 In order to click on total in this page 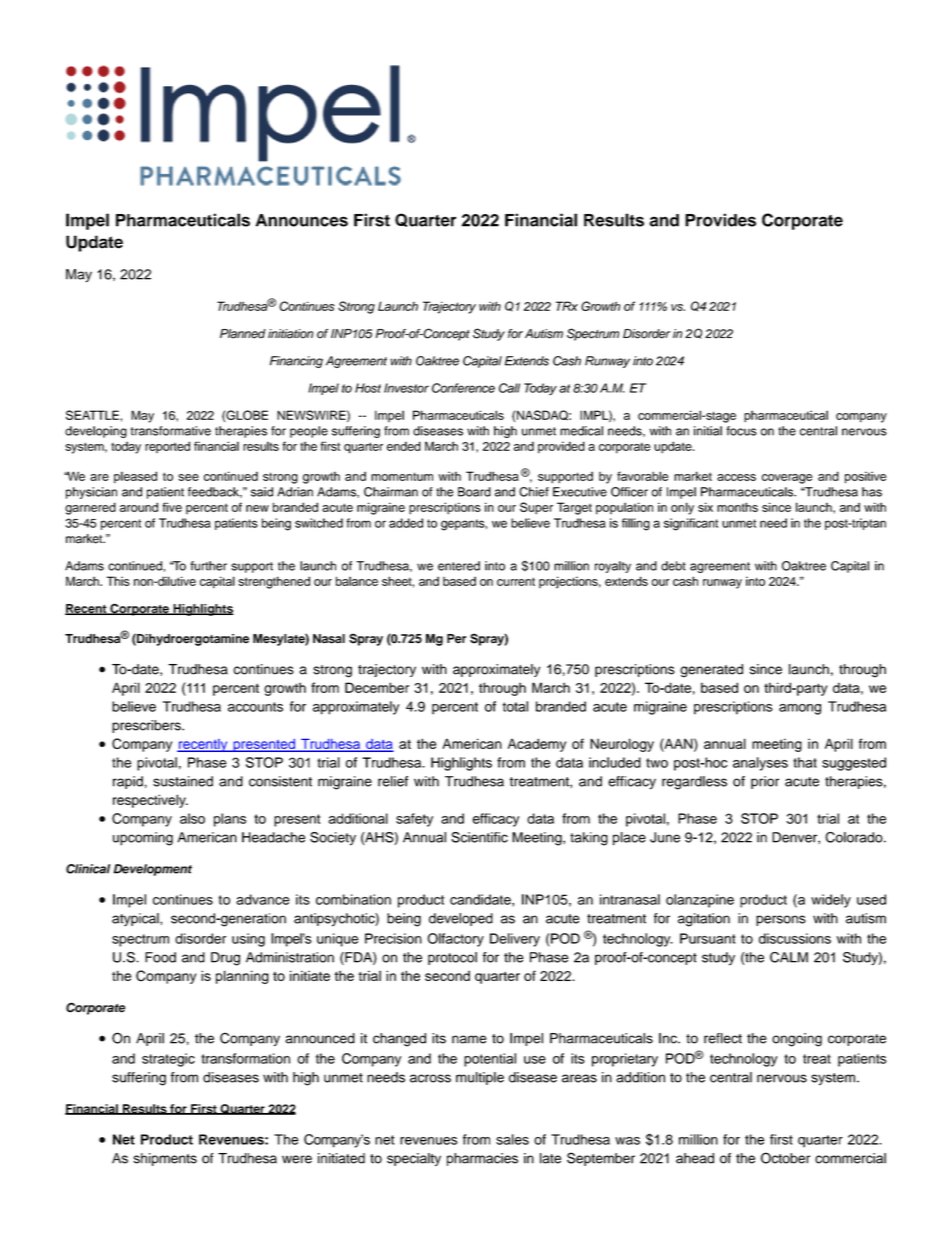, I will do `click(515, 706)`.
